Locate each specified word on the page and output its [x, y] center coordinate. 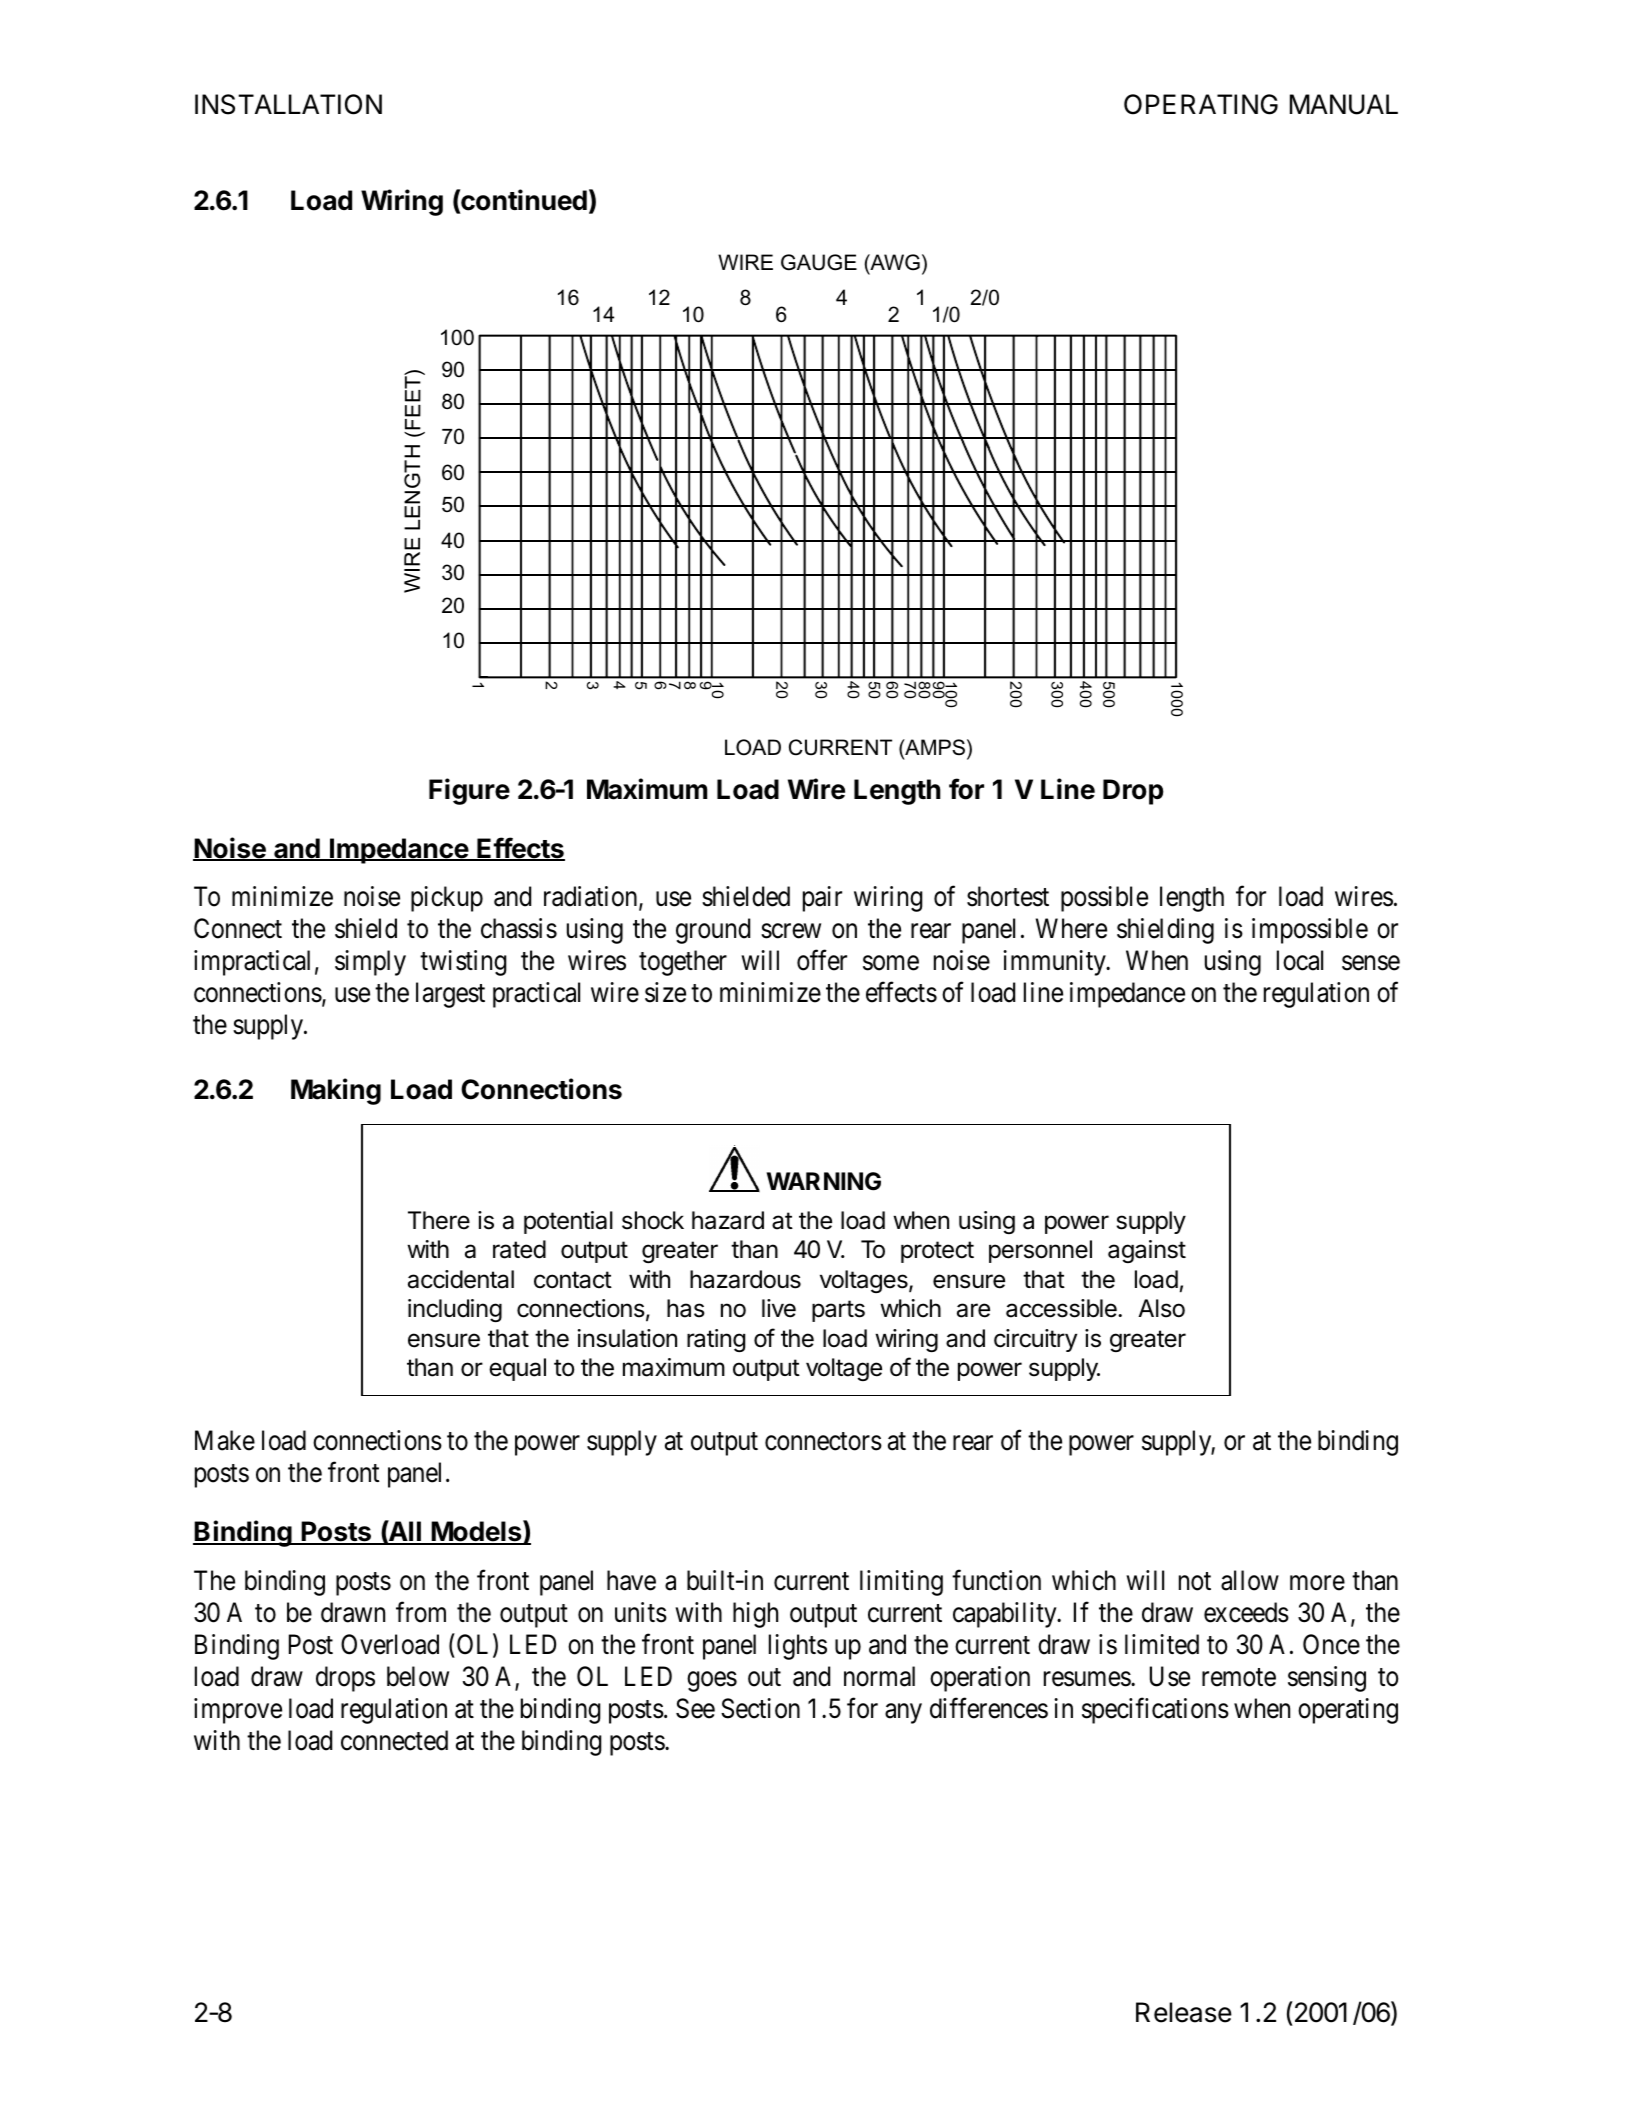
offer [822, 960]
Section [760, 1708]
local [1300, 960]
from [421, 1612]
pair [822, 899]
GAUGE [819, 262]
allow [1250, 1580]
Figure [469, 791]
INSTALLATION [288, 104]
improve [238, 1711]
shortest [1008, 896]
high [755, 1615]
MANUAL [1344, 104]
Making [336, 1091]
